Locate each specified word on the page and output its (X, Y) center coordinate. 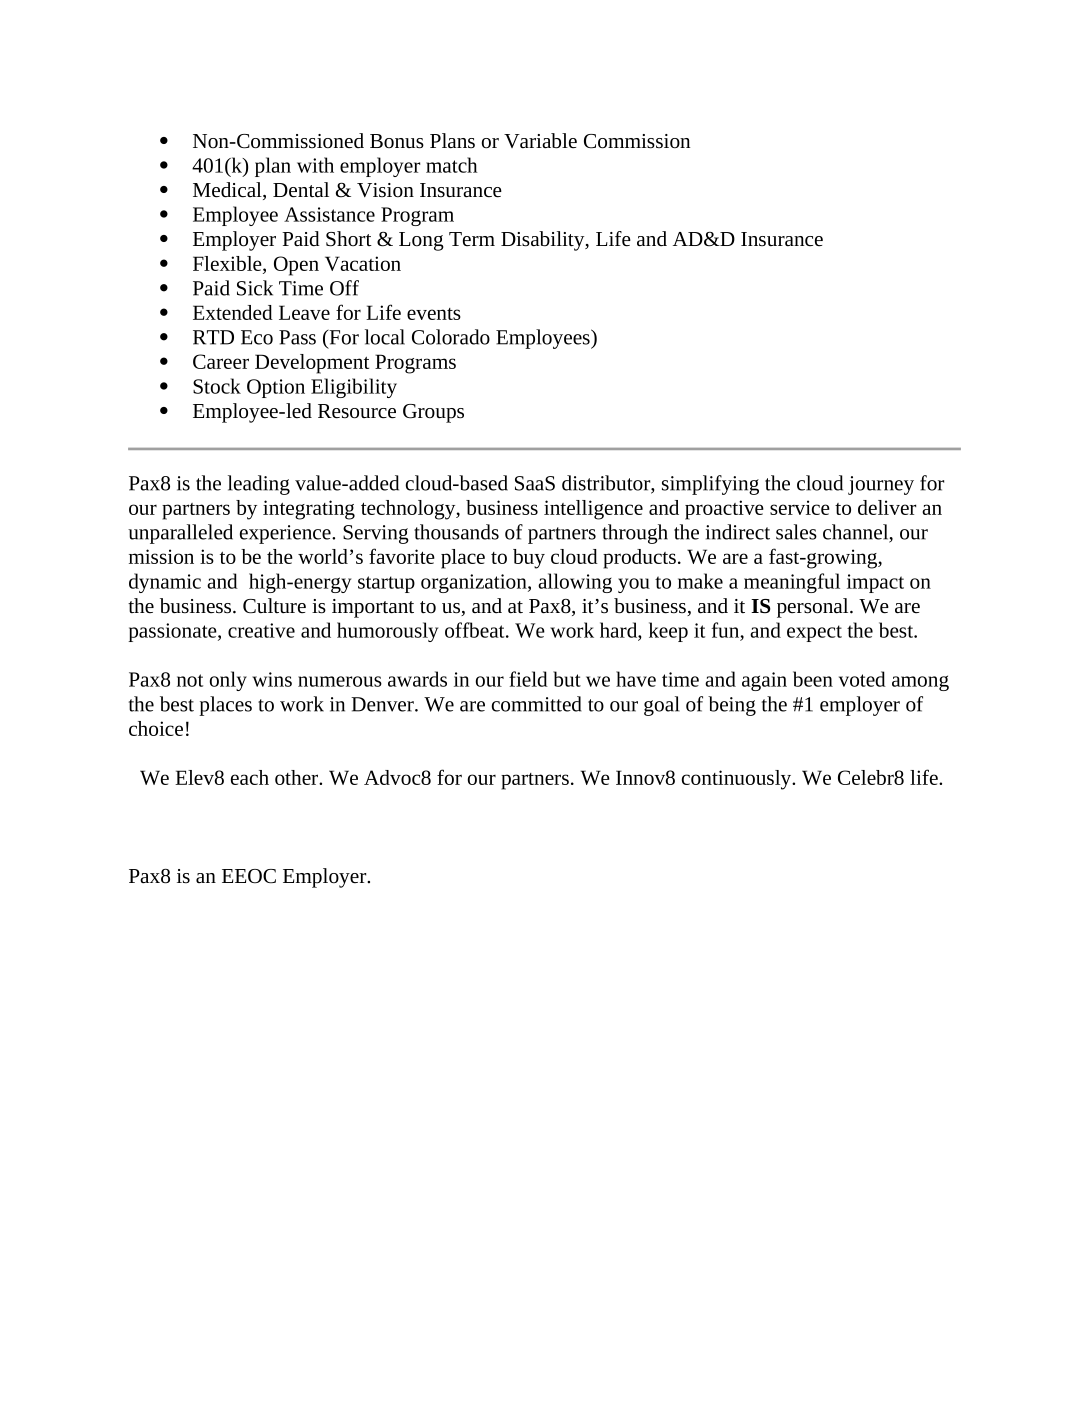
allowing (575, 583)
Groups (433, 413)
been (813, 679)
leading (259, 485)
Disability (544, 241)
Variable (540, 141)
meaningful (792, 583)
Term (472, 239)
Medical (228, 191)
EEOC (249, 876)
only (228, 681)
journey (881, 485)
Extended (233, 312)
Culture (274, 606)
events (434, 314)
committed (537, 704)
